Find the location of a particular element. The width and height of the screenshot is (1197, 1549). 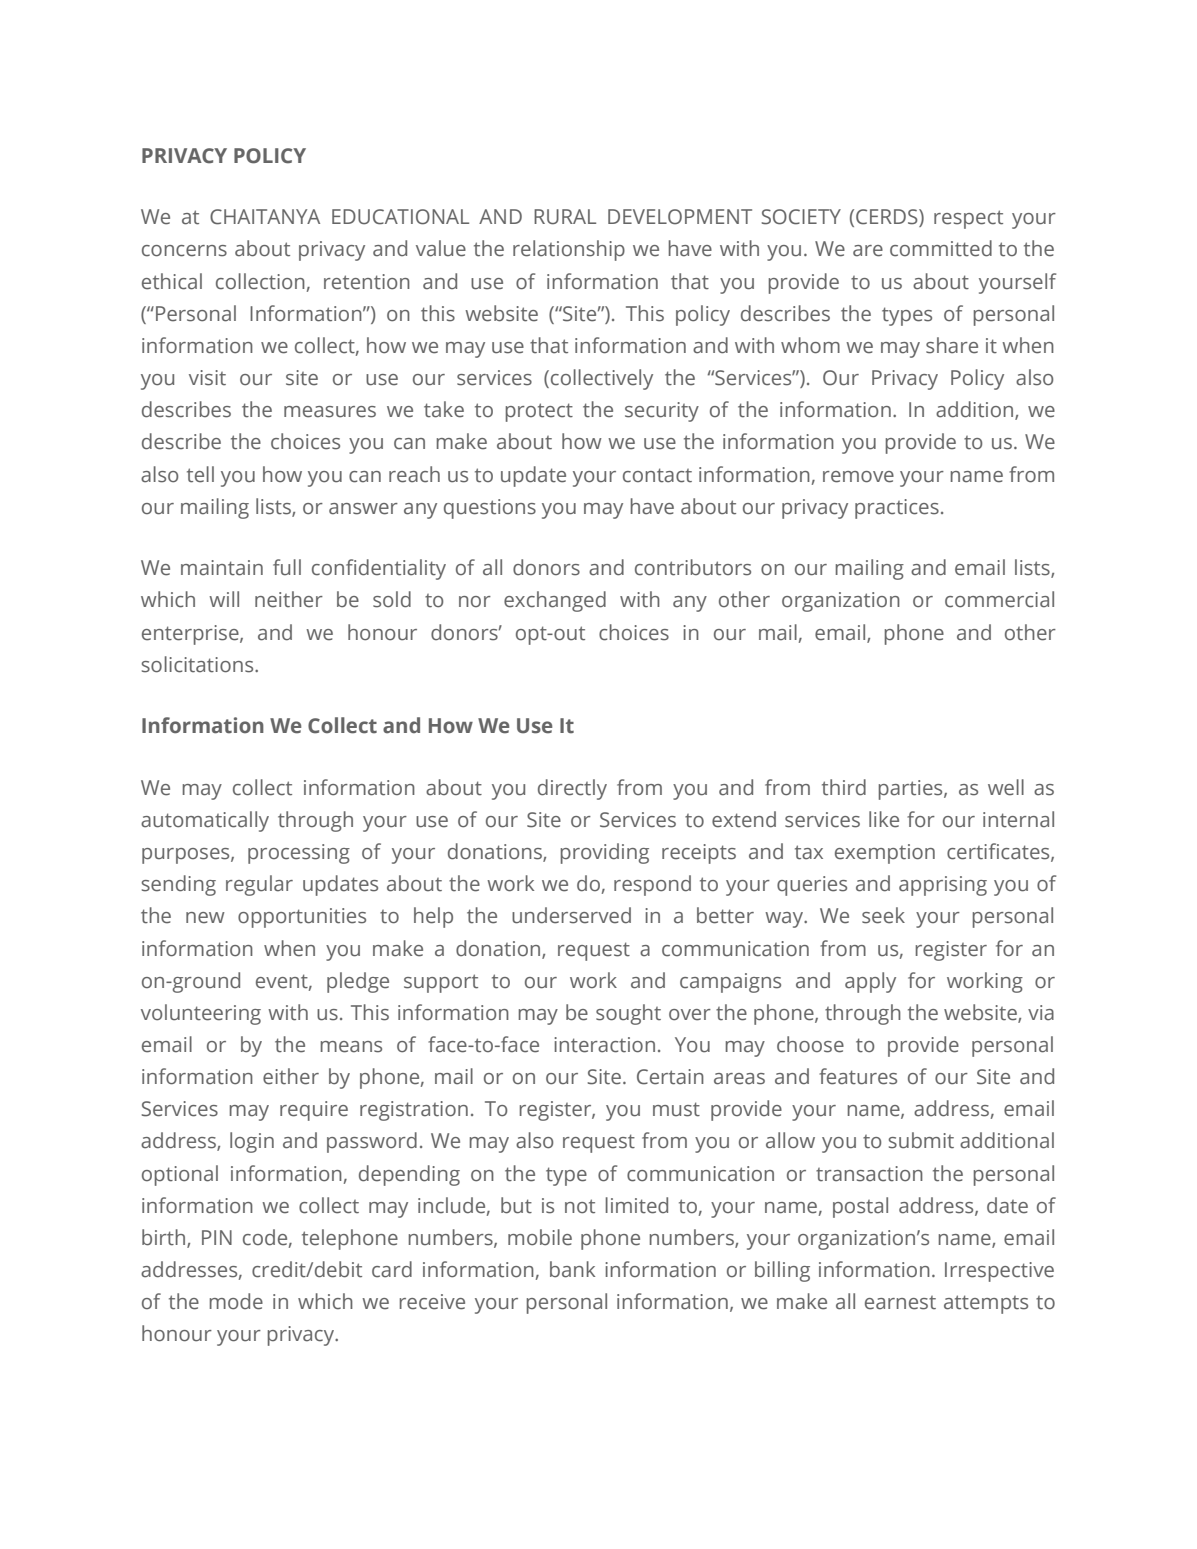

CHAITANYA is located at coordinates (265, 217).
